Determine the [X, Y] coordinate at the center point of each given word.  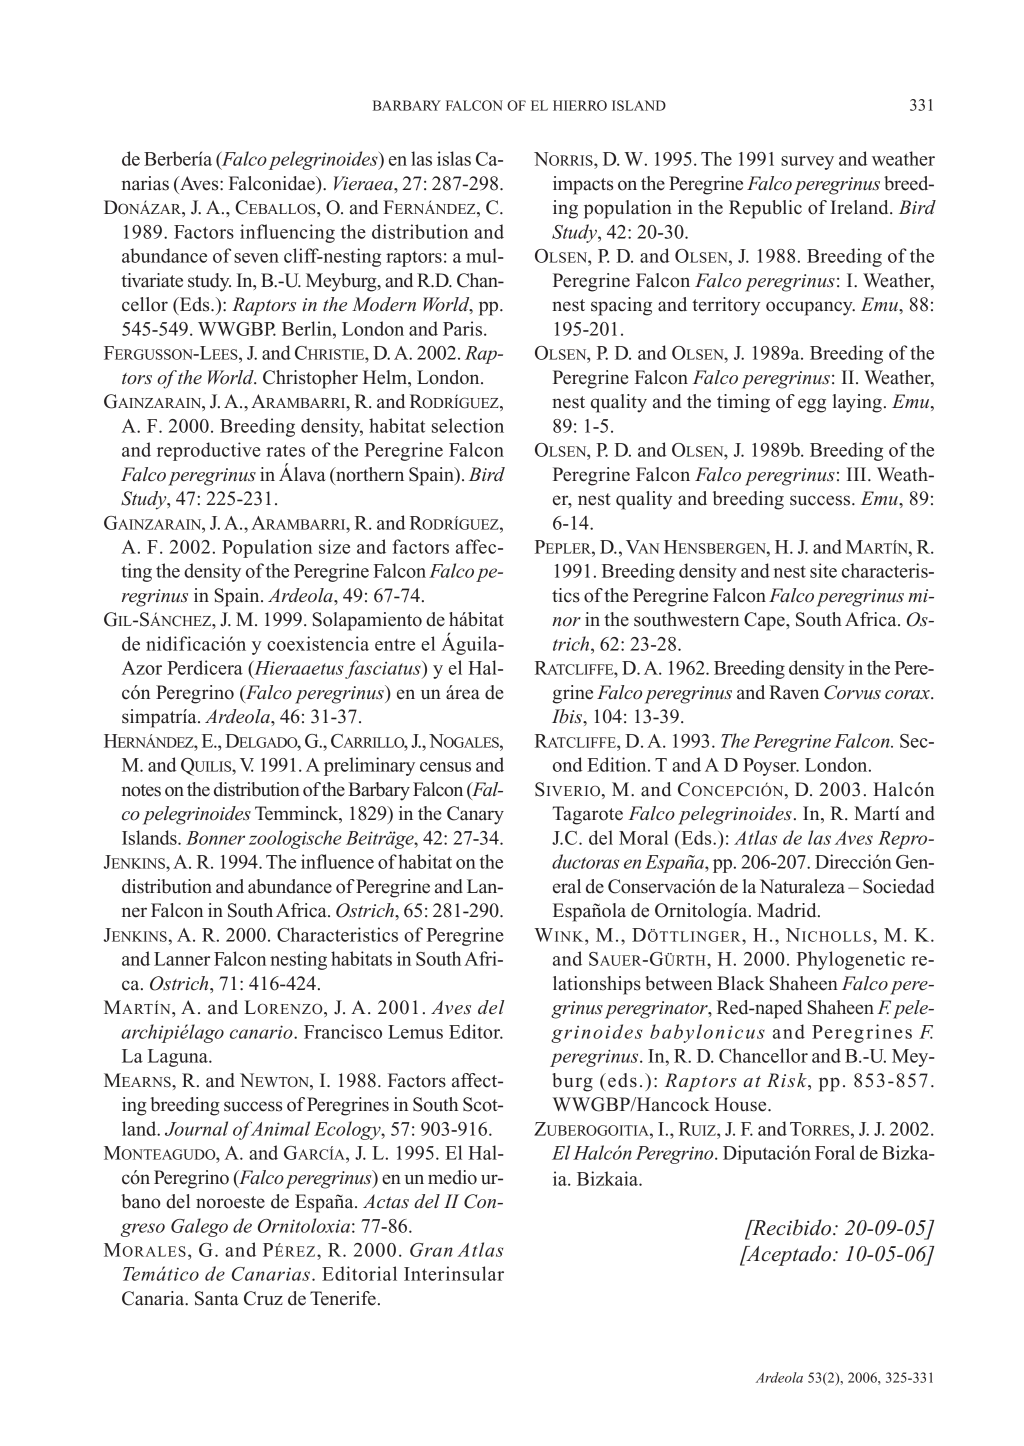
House [742, 1104]
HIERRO [580, 105]
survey [807, 163]
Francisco [343, 1031]
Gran [431, 1250]
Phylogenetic [851, 960]
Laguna [179, 1058]
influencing [287, 233]
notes [141, 790]
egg [812, 405]
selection [468, 425]
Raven [794, 692]
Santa [217, 1298]
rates [285, 450]
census [445, 767]
